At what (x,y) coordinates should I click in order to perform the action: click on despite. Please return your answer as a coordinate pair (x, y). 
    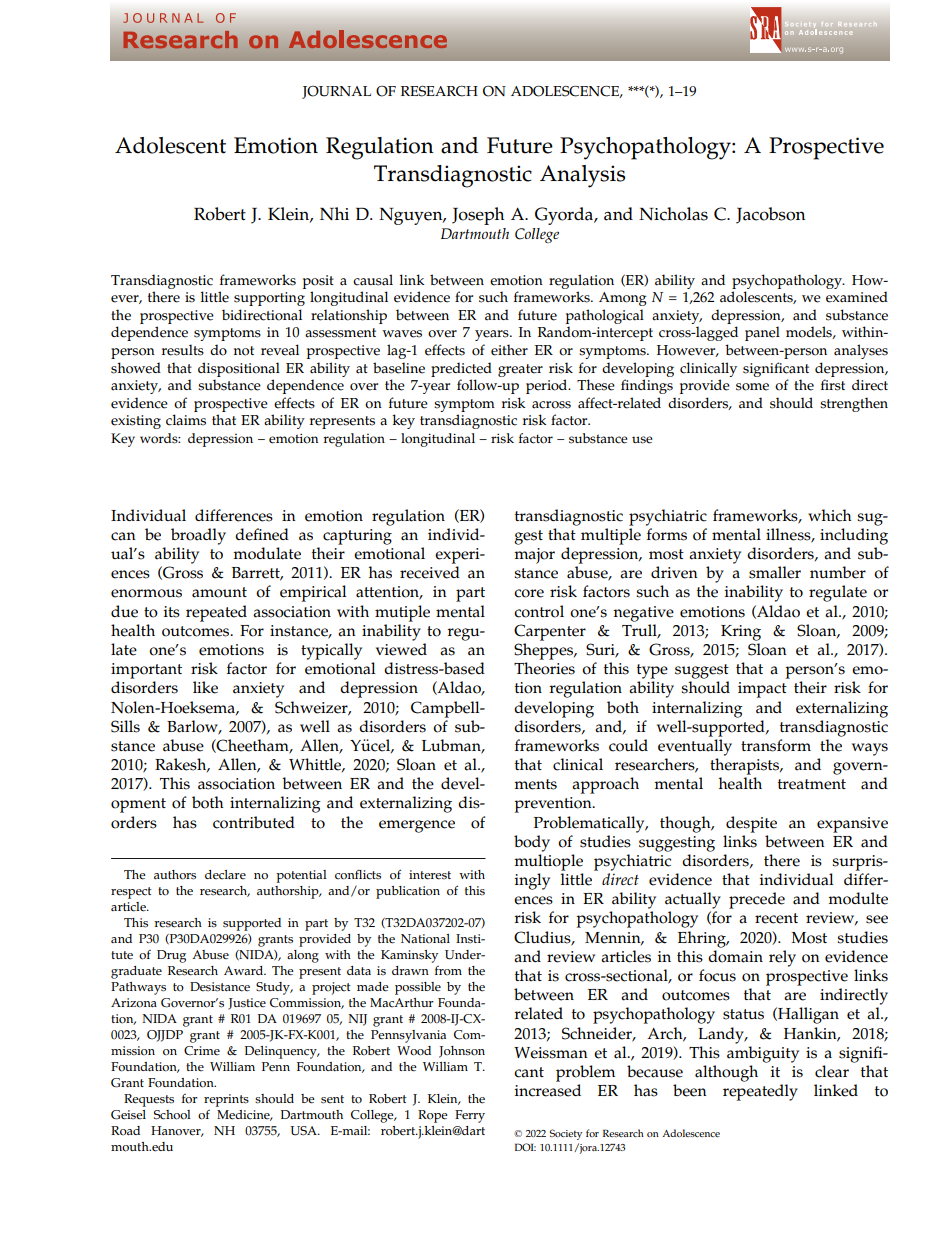
    Looking at the image, I should click on (751, 824).
